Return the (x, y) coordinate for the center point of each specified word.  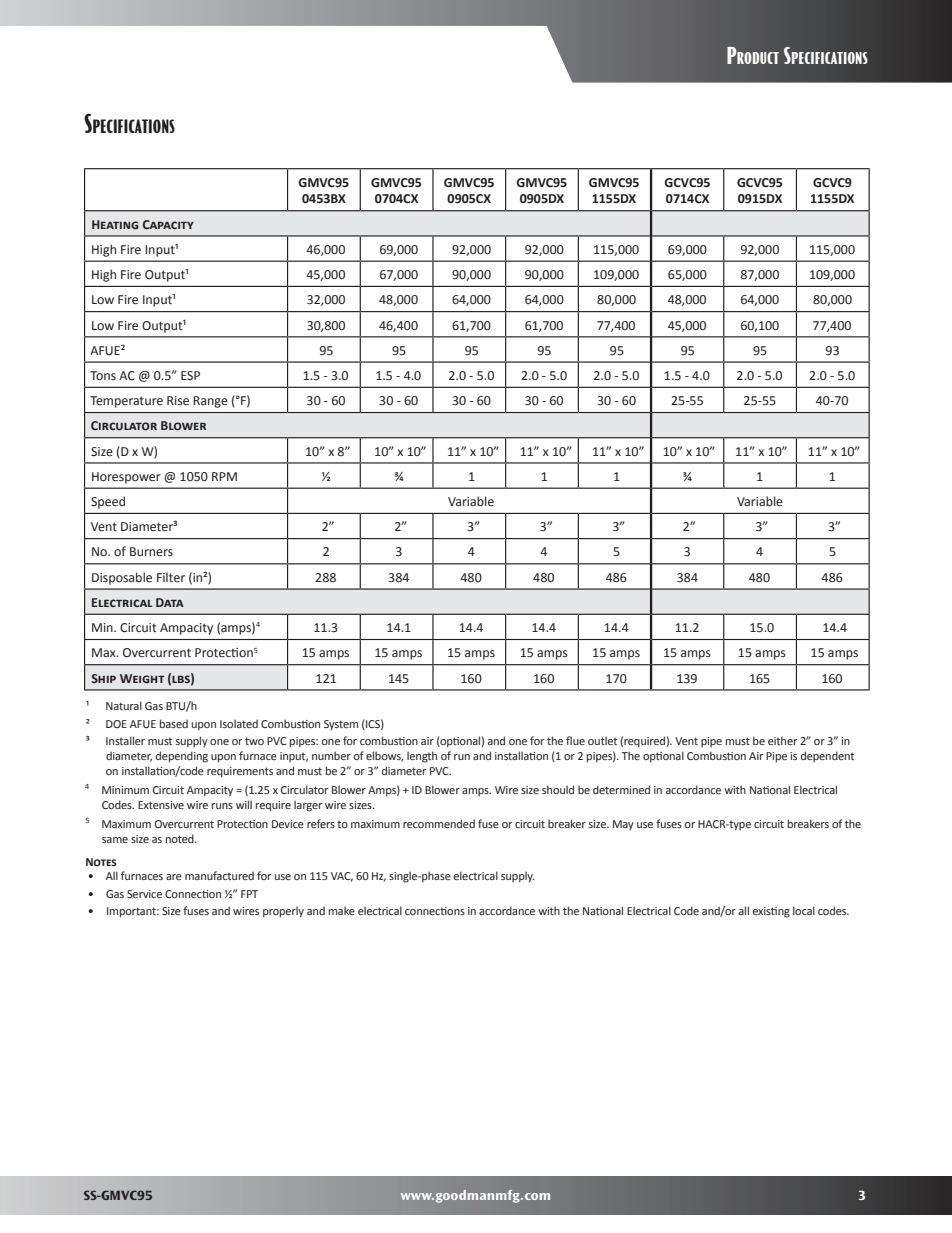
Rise (178, 401)
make (342, 910)
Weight (142, 678)
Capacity (168, 224)
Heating (115, 224)
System (341, 725)
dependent (827, 756)
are (174, 877)
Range (210, 402)
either (782, 740)
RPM (224, 476)
